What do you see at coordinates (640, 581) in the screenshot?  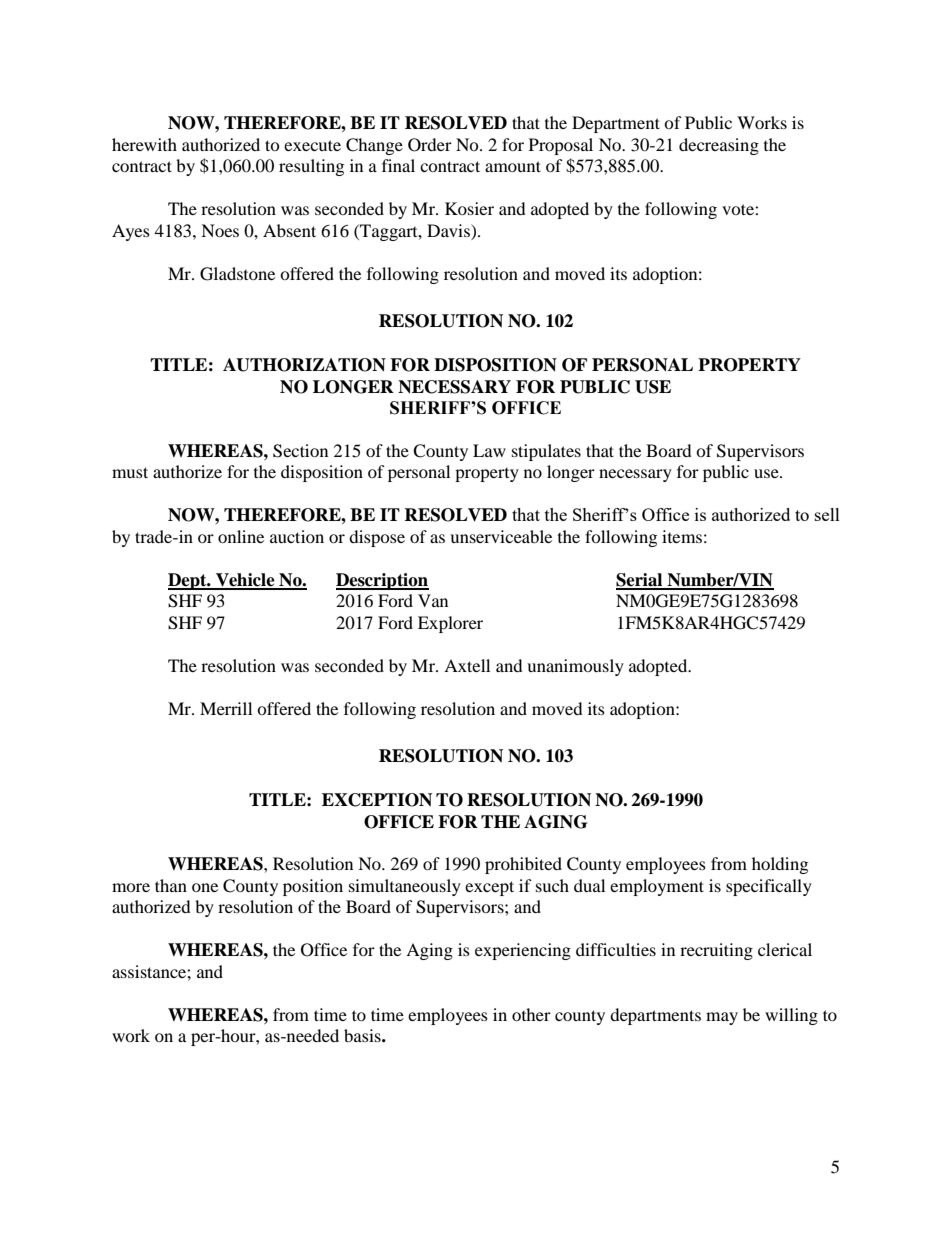 I see `Serial` at bounding box center [640, 581].
